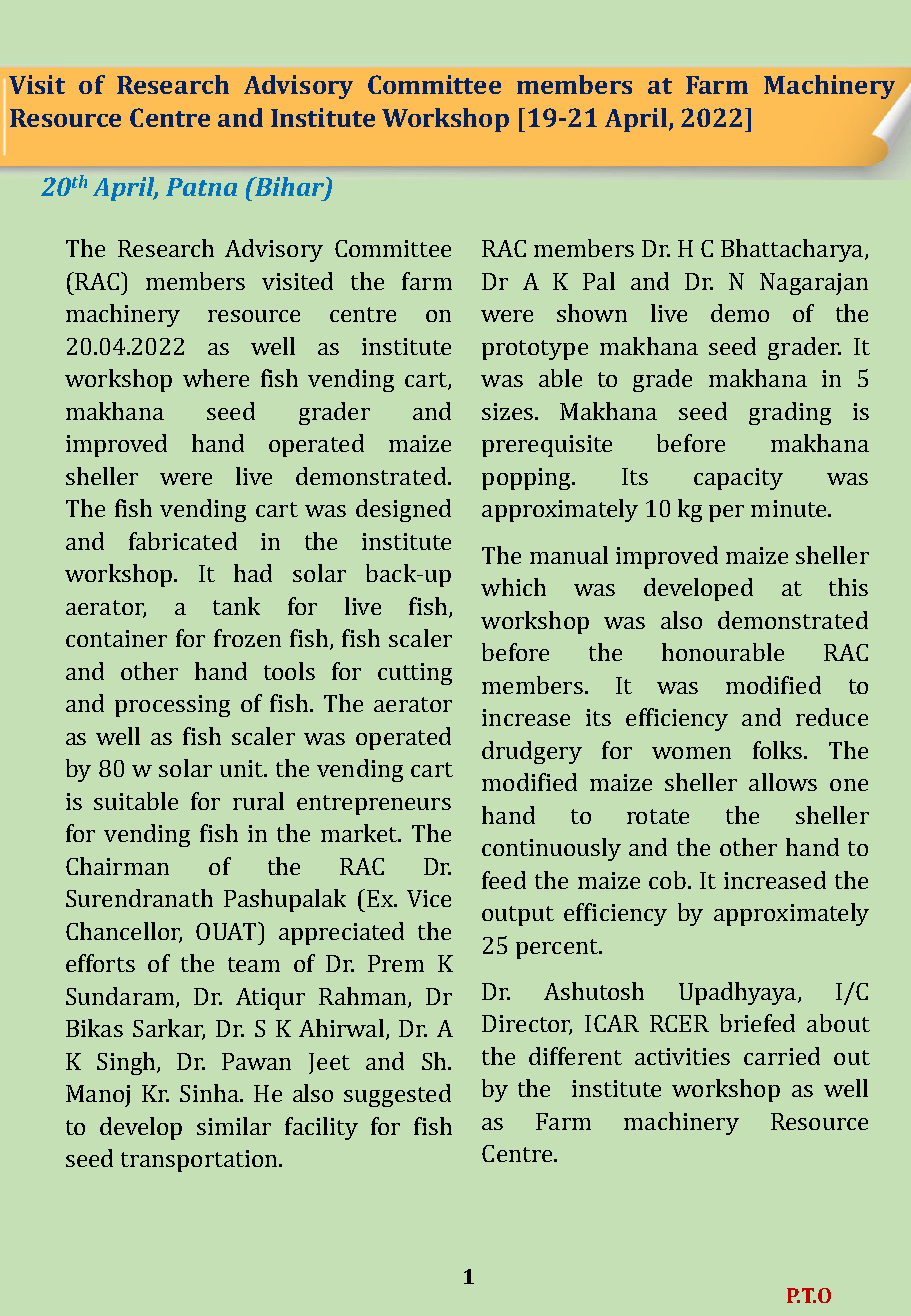 The height and width of the image is (1316, 911). I want to click on cob, so click(667, 880).
